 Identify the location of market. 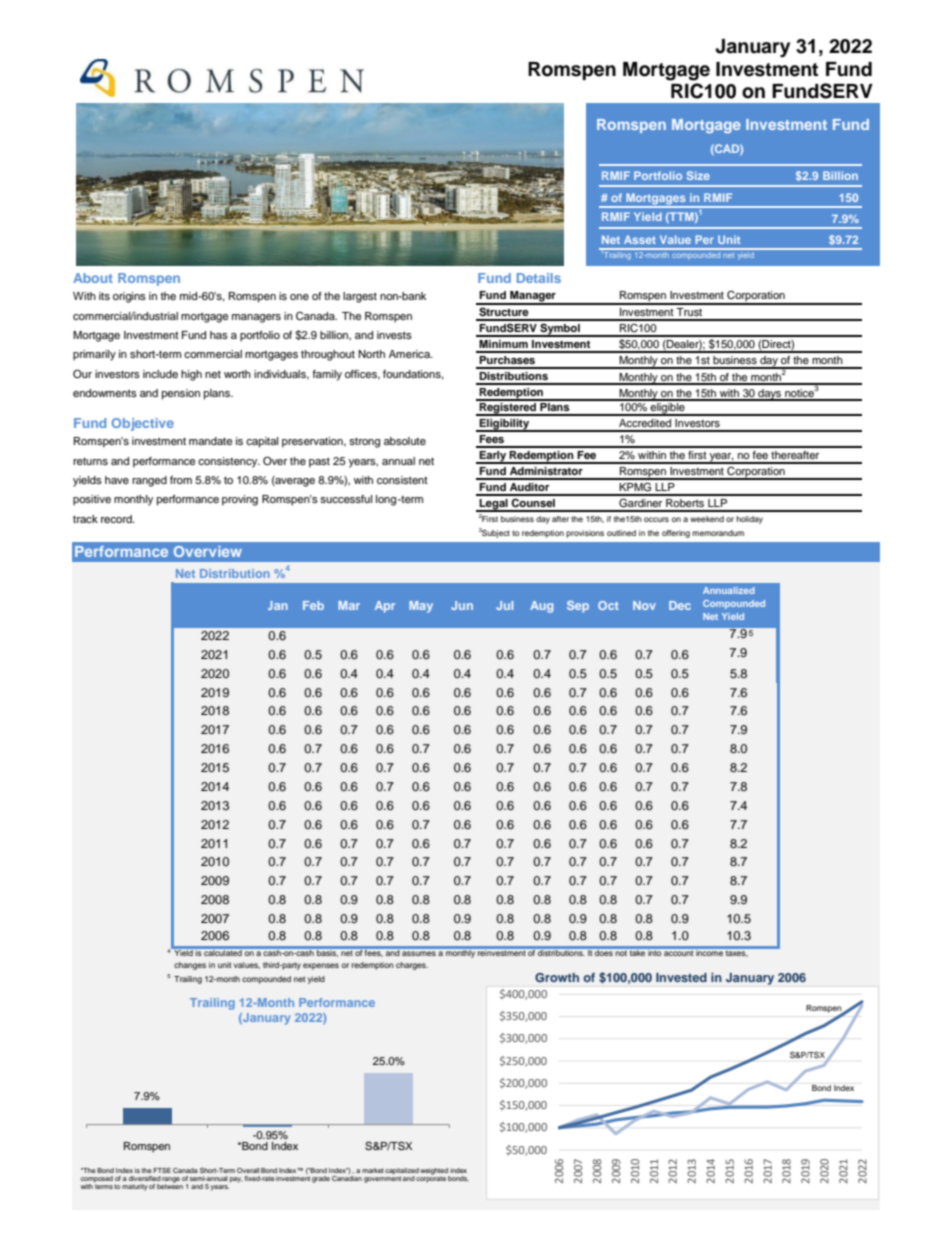
(373, 1170).
